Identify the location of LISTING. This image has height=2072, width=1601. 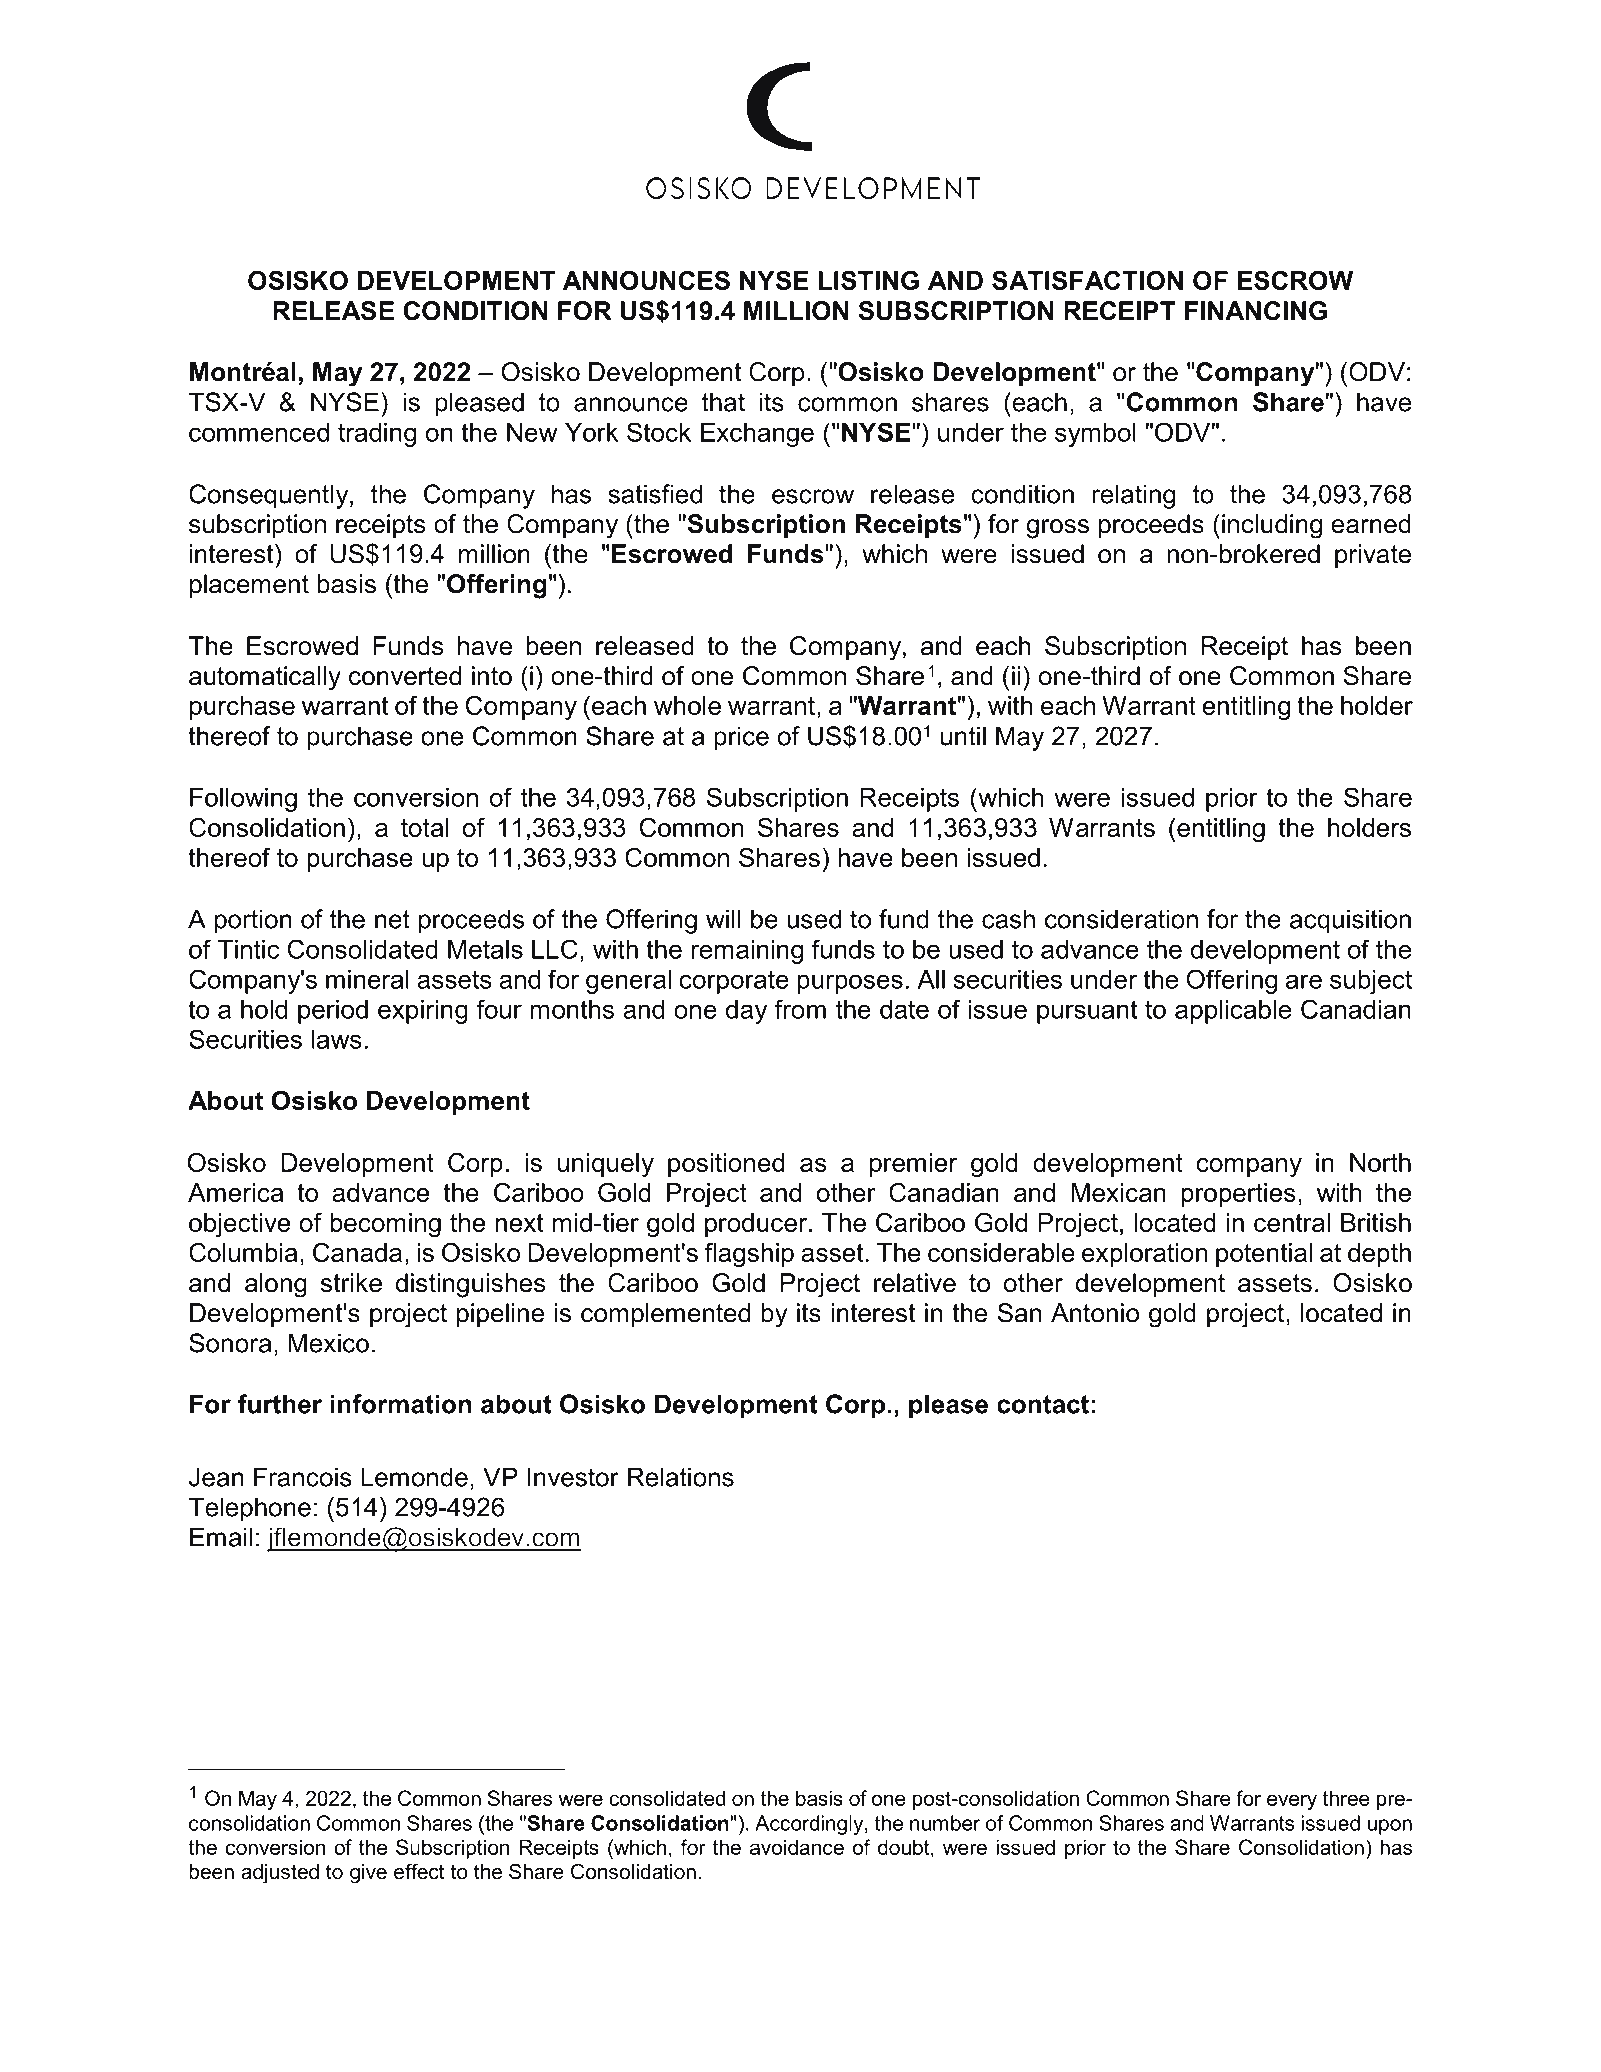
(868, 280).
